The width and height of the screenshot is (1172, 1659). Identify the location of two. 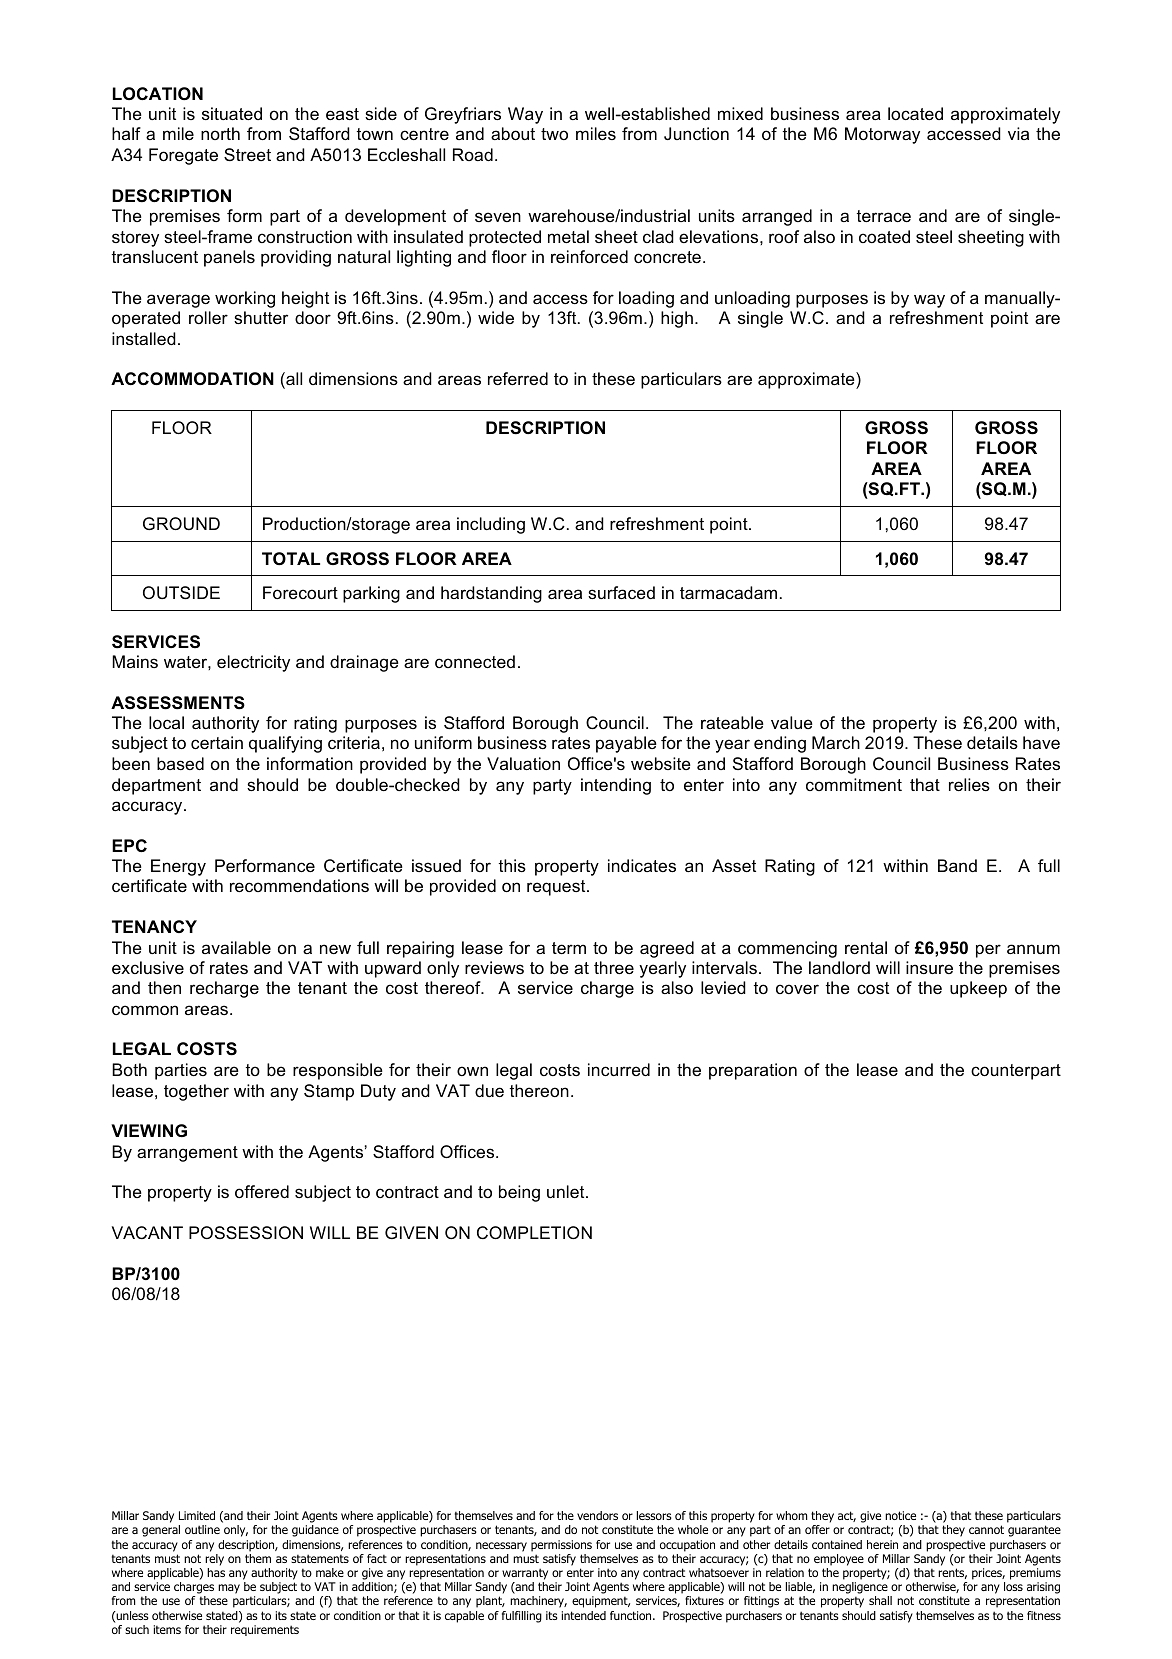
(554, 134).
